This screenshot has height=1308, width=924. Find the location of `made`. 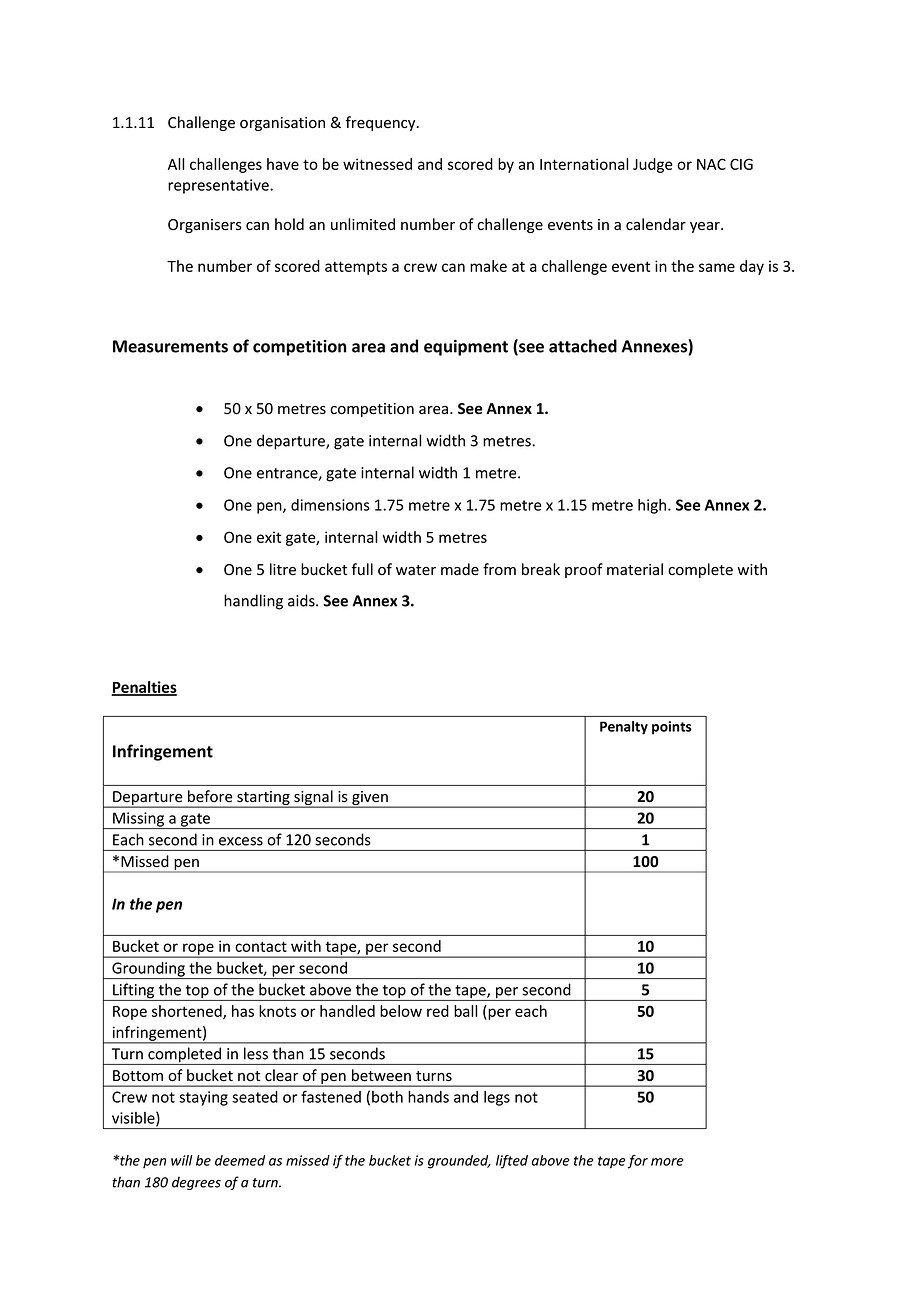

made is located at coordinates (460, 569).
